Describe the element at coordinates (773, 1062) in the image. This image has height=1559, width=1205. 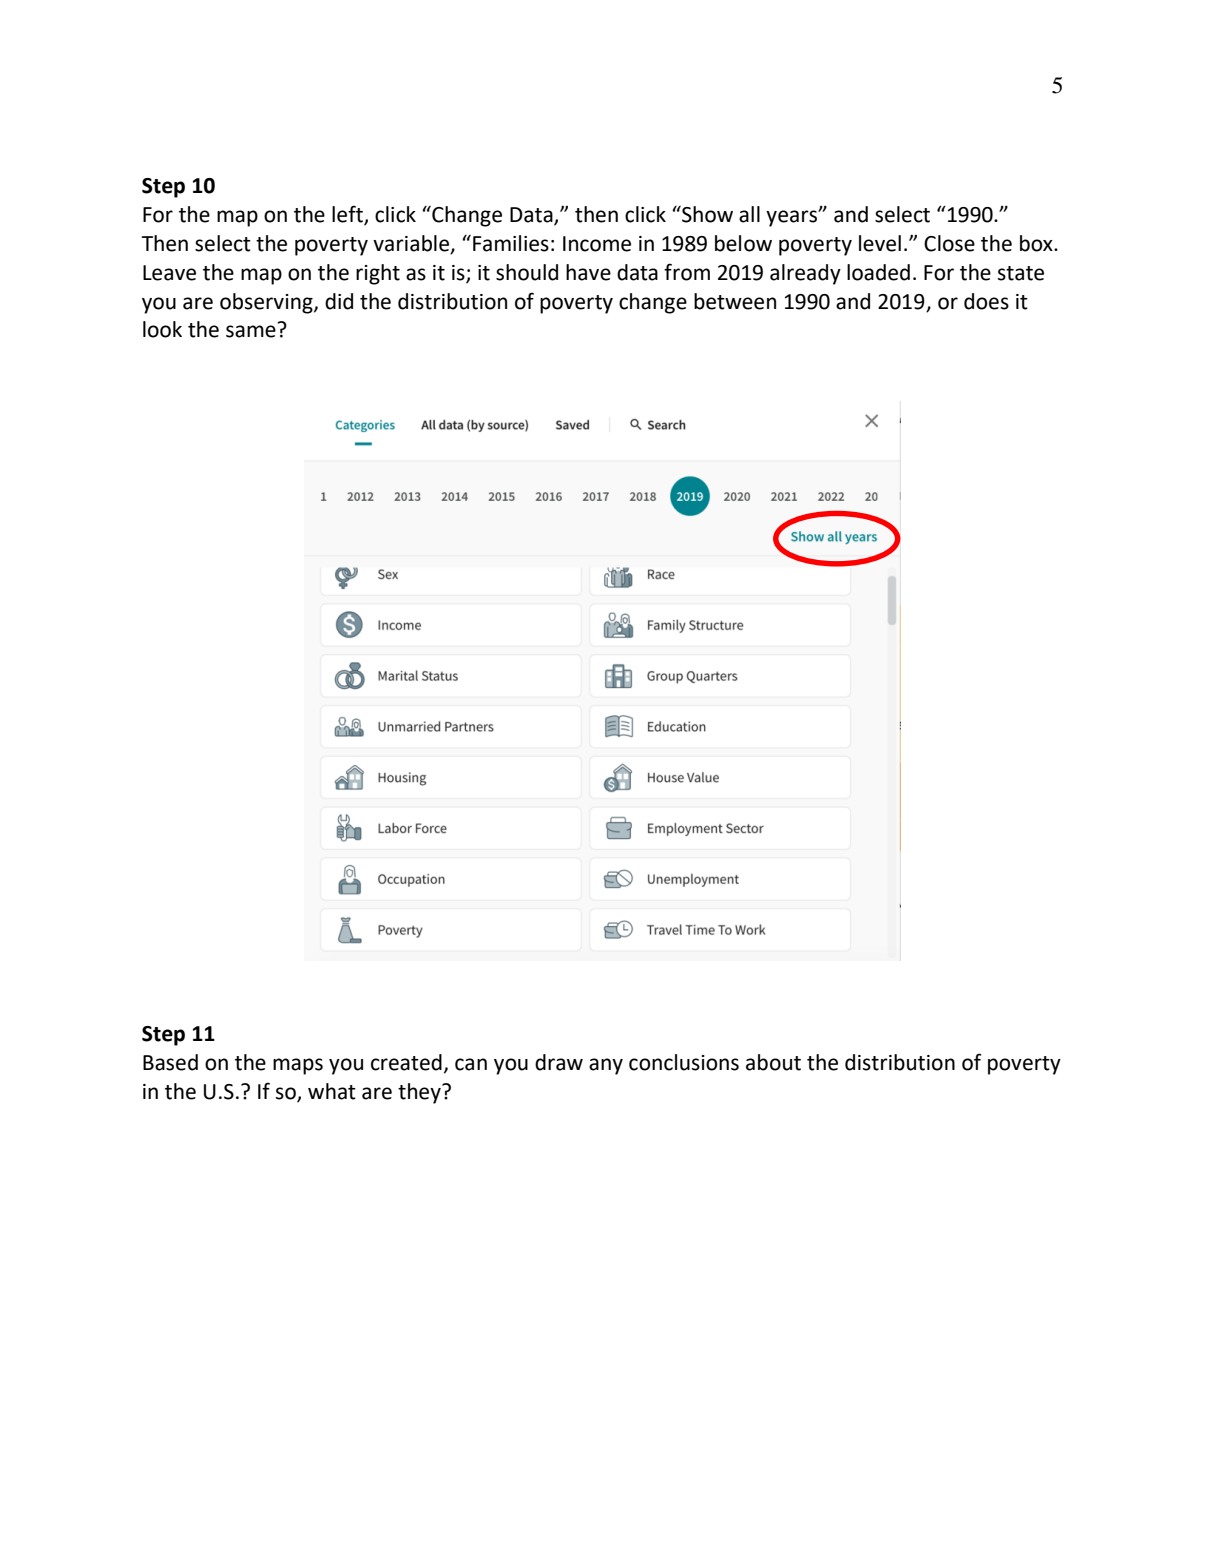
I see `about` at that location.
